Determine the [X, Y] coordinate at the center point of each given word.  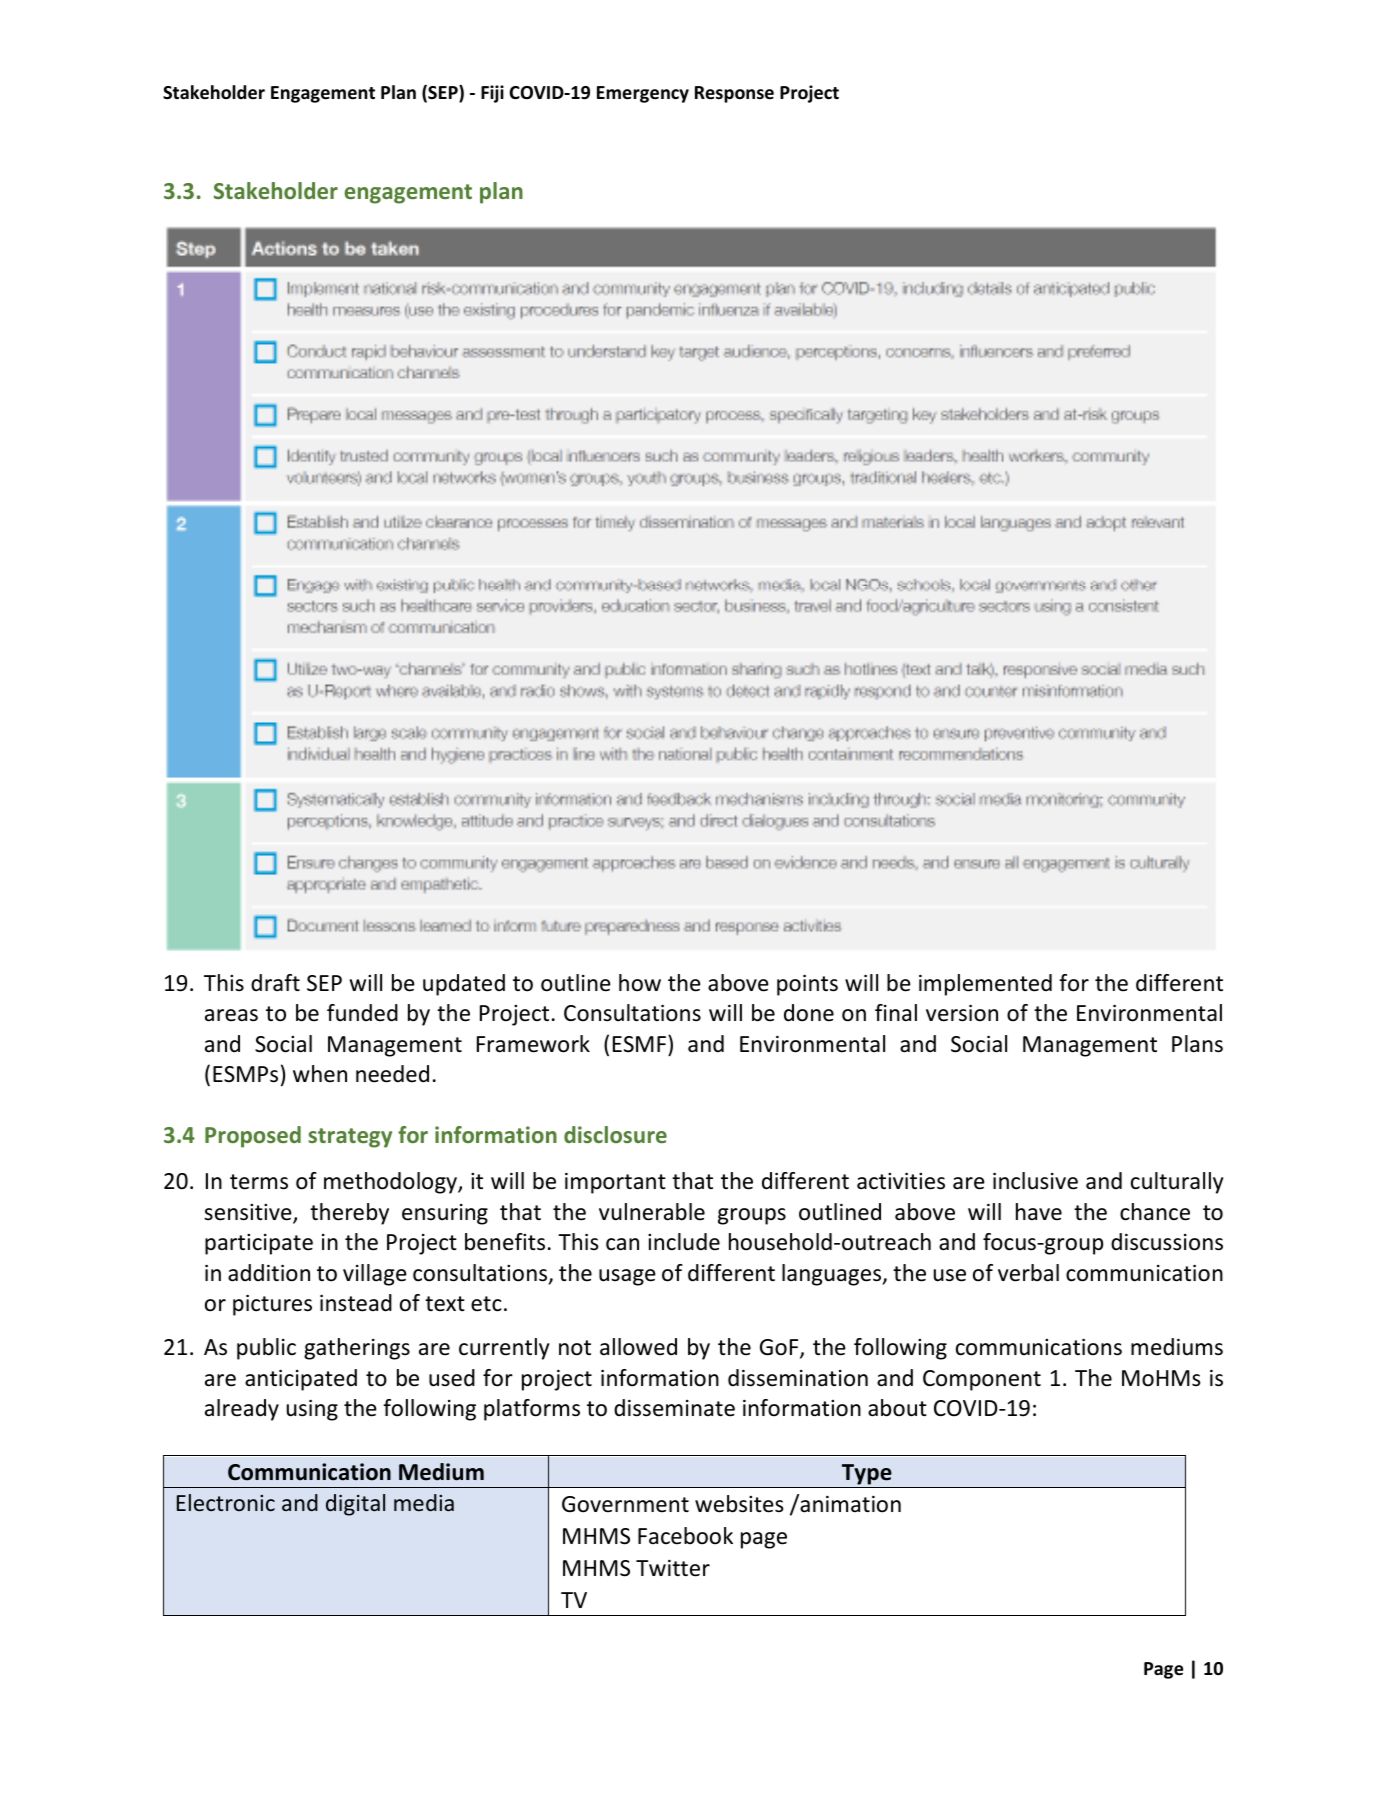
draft [275, 983]
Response [734, 94]
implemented [985, 985]
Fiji [492, 94]
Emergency [643, 94]
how [640, 983]
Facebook [685, 1536]
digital [355, 1505]
